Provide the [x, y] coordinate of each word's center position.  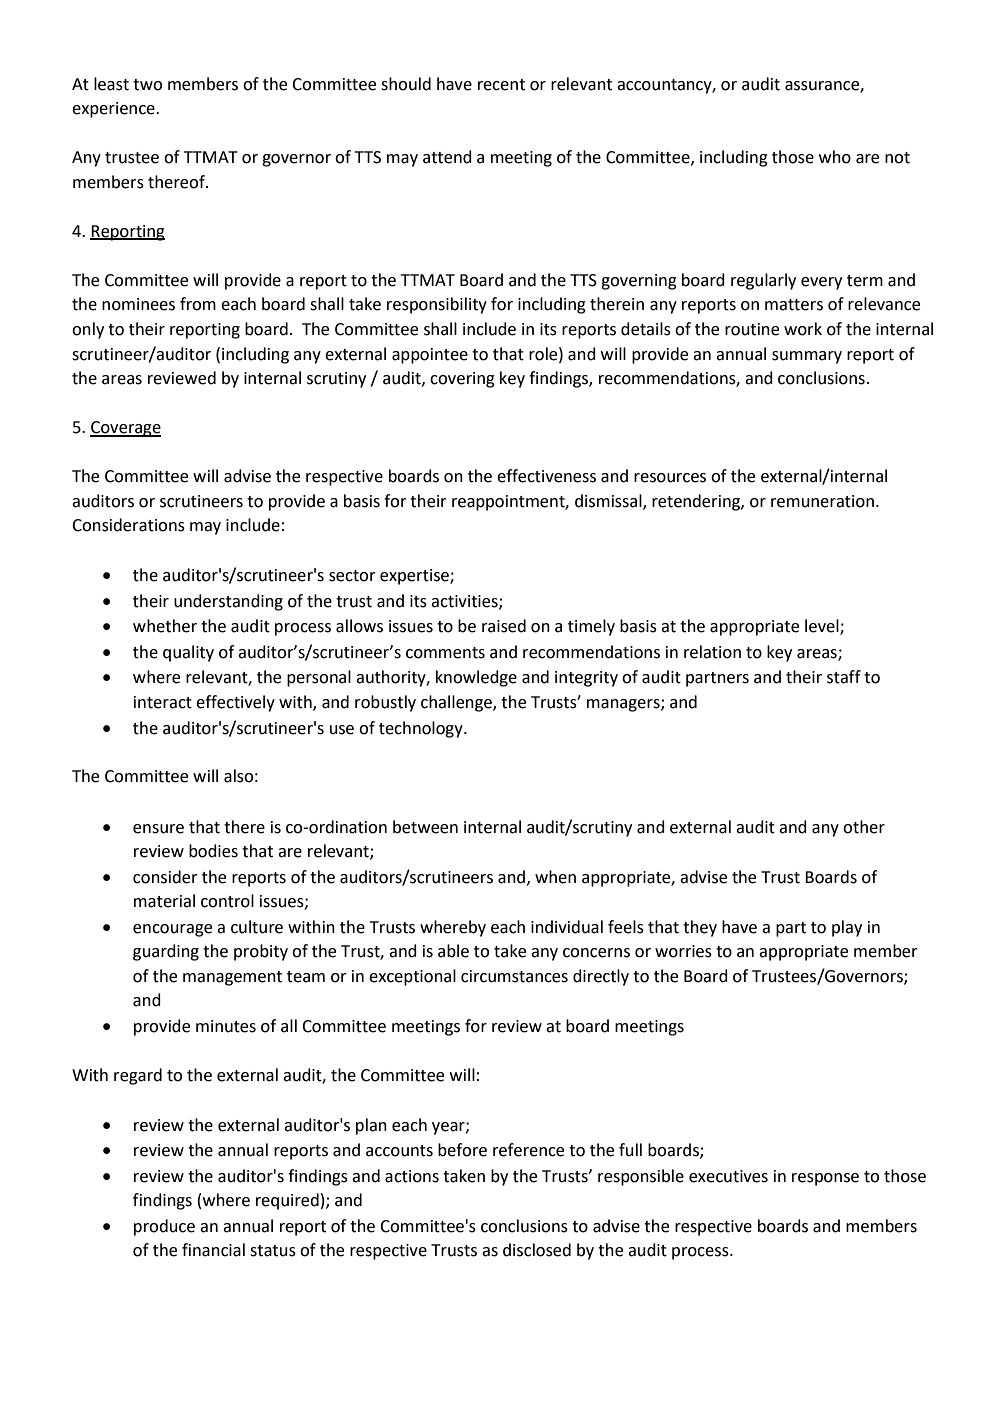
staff [844, 677]
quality [188, 653]
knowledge [476, 678]
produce [164, 1227]
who [835, 157]
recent [501, 85]
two [147, 85]
